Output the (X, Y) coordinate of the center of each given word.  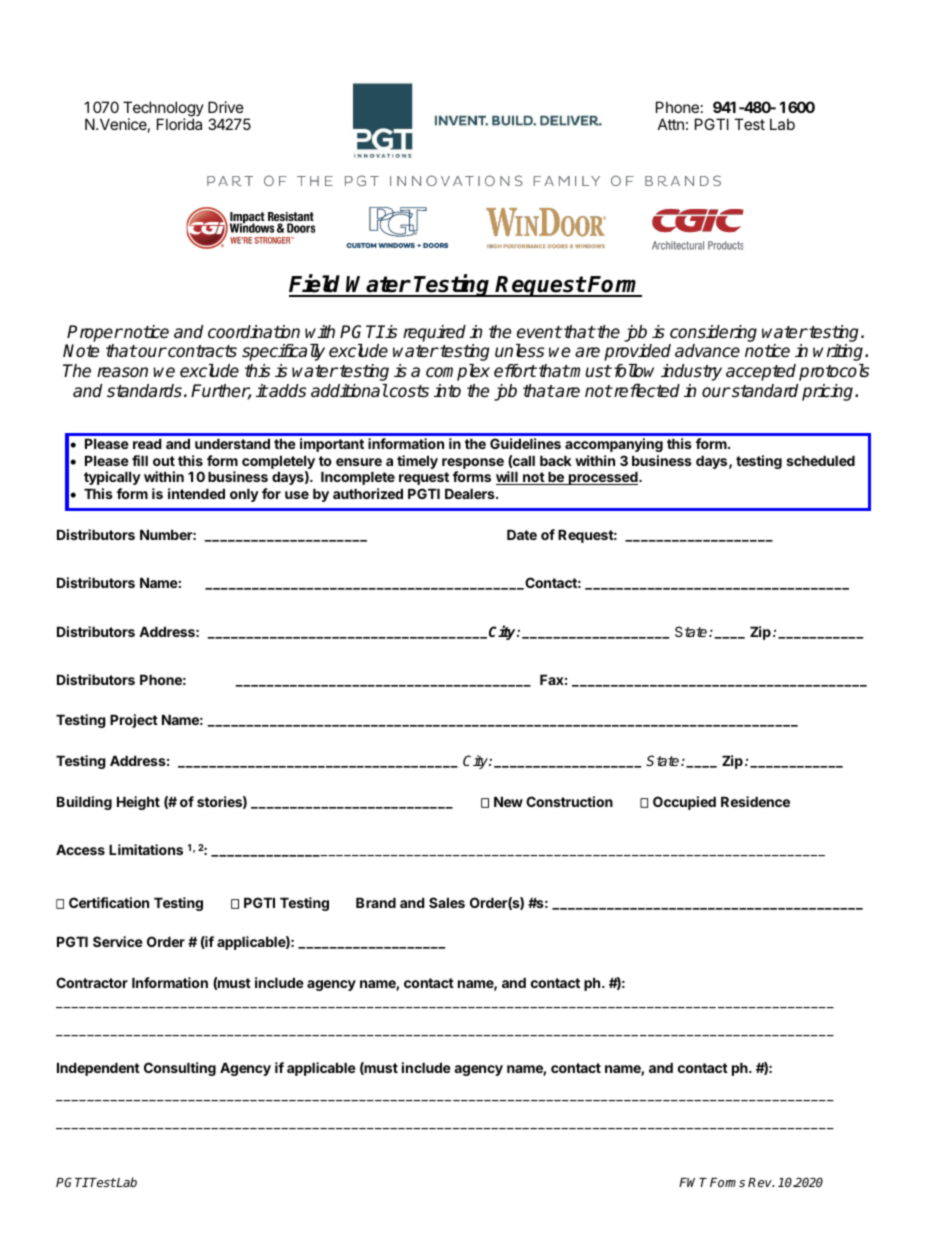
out (164, 461)
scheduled (820, 460)
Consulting (180, 1069)
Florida (179, 124)
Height (138, 803)
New (508, 801)
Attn (671, 124)
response (473, 463)
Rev (761, 1182)
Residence (755, 801)
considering (713, 333)
